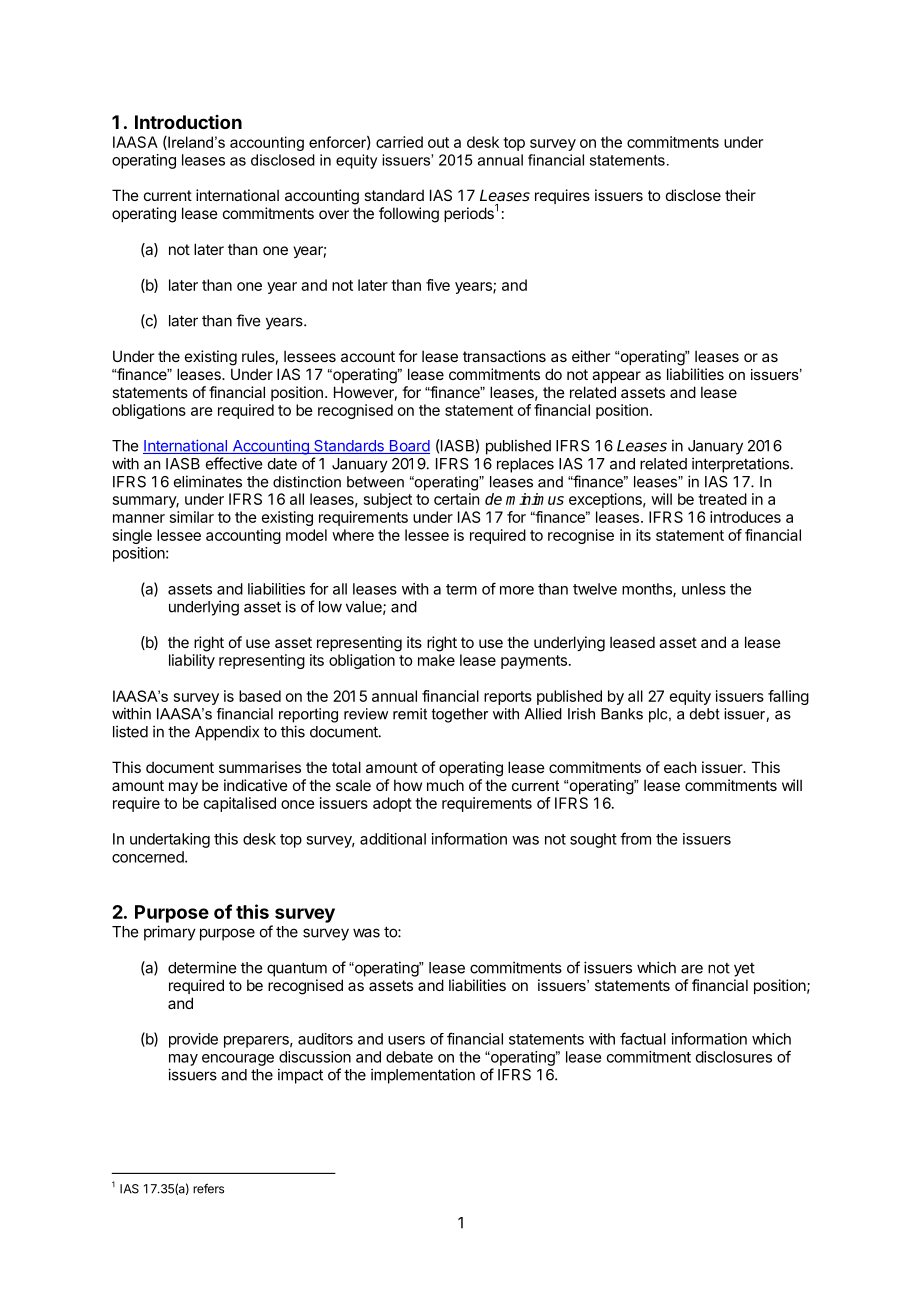 The image size is (924, 1308). Describe the element at coordinates (705, 714) in the image. I see `debt` at that location.
